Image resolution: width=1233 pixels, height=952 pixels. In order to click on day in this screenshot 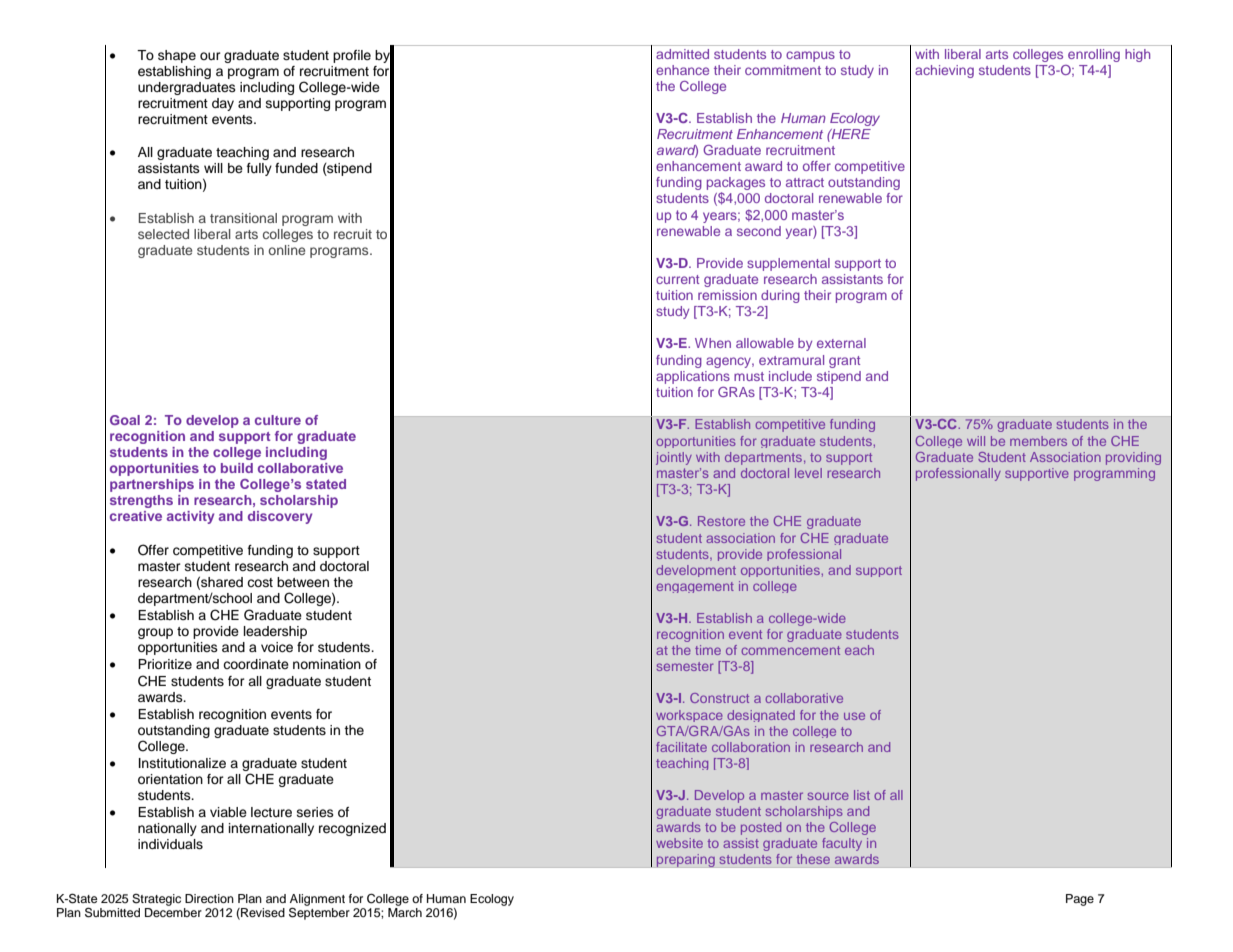, I will do `click(223, 104)`.
